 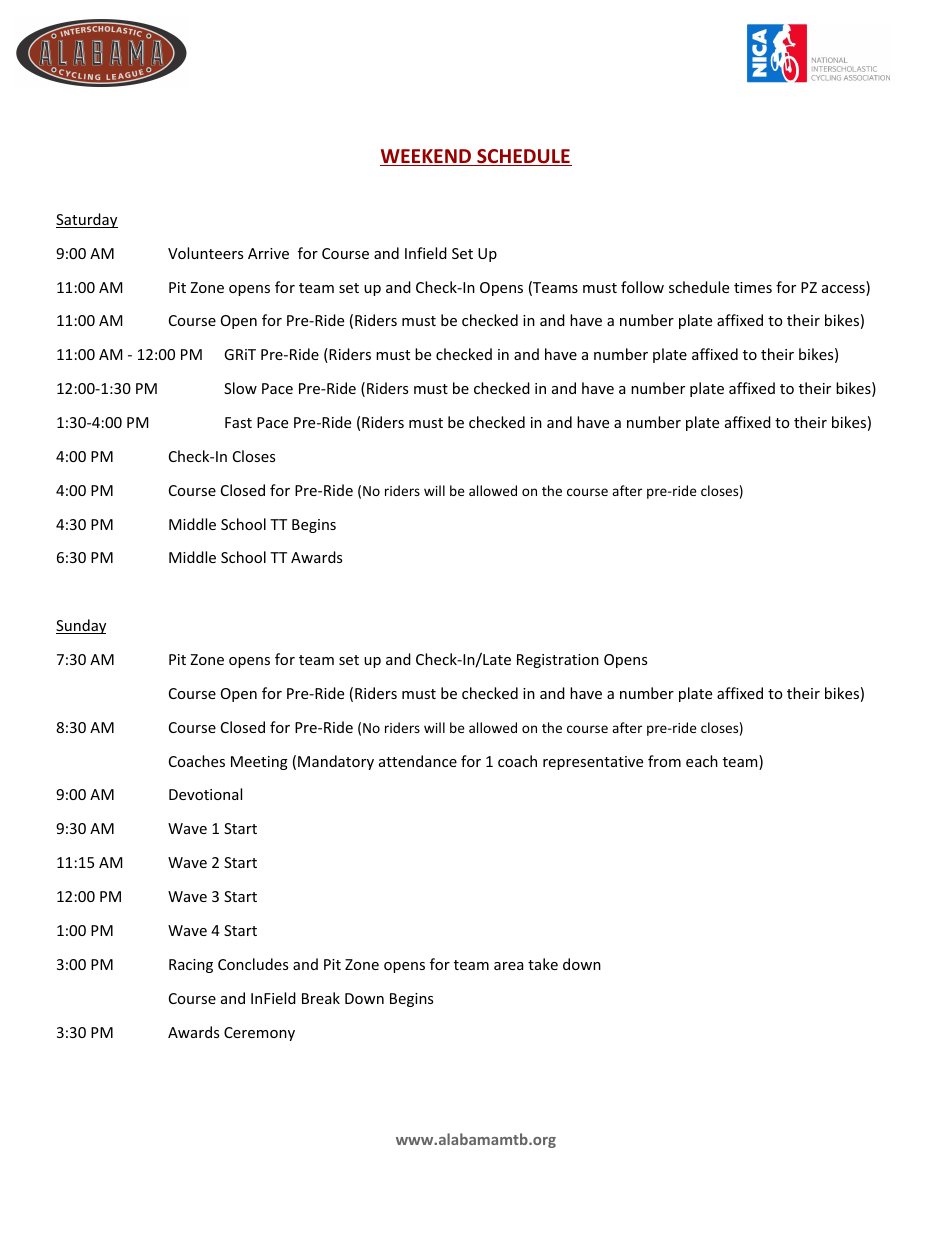 What do you see at coordinates (753, 287) in the image?
I see `times` at bounding box center [753, 287].
